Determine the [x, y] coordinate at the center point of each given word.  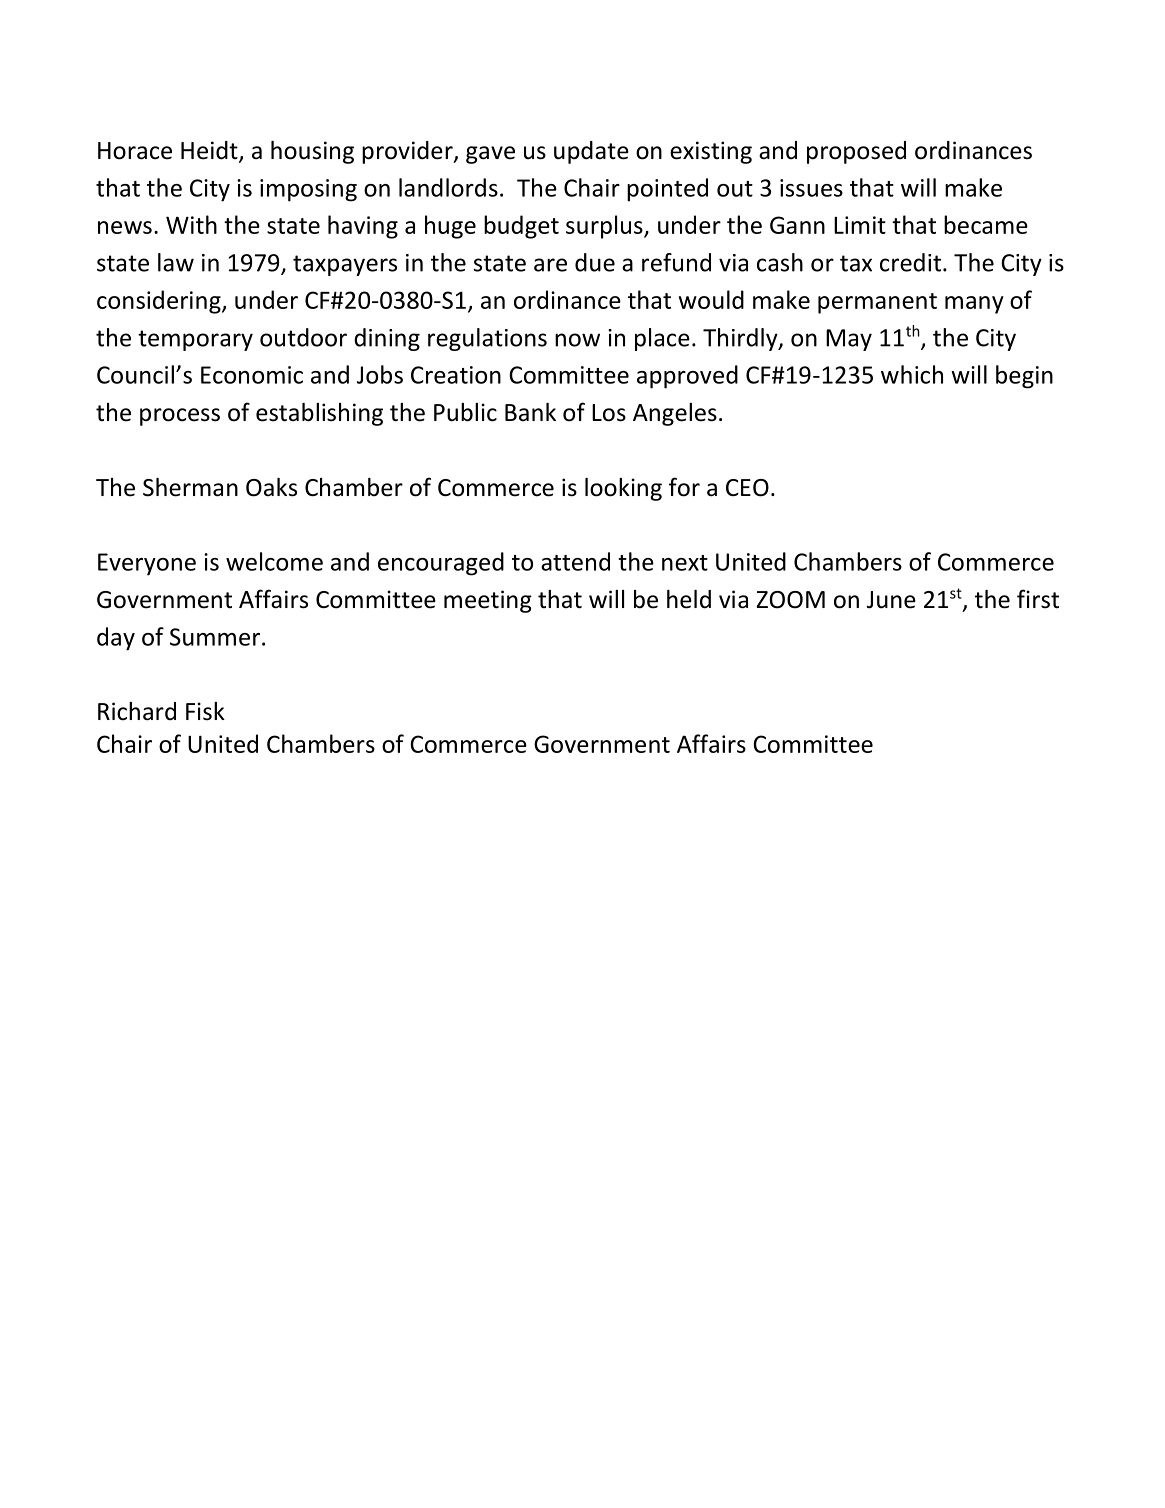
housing [312, 152]
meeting [488, 601]
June [891, 600]
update [591, 152]
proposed [856, 152]
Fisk [205, 711]
